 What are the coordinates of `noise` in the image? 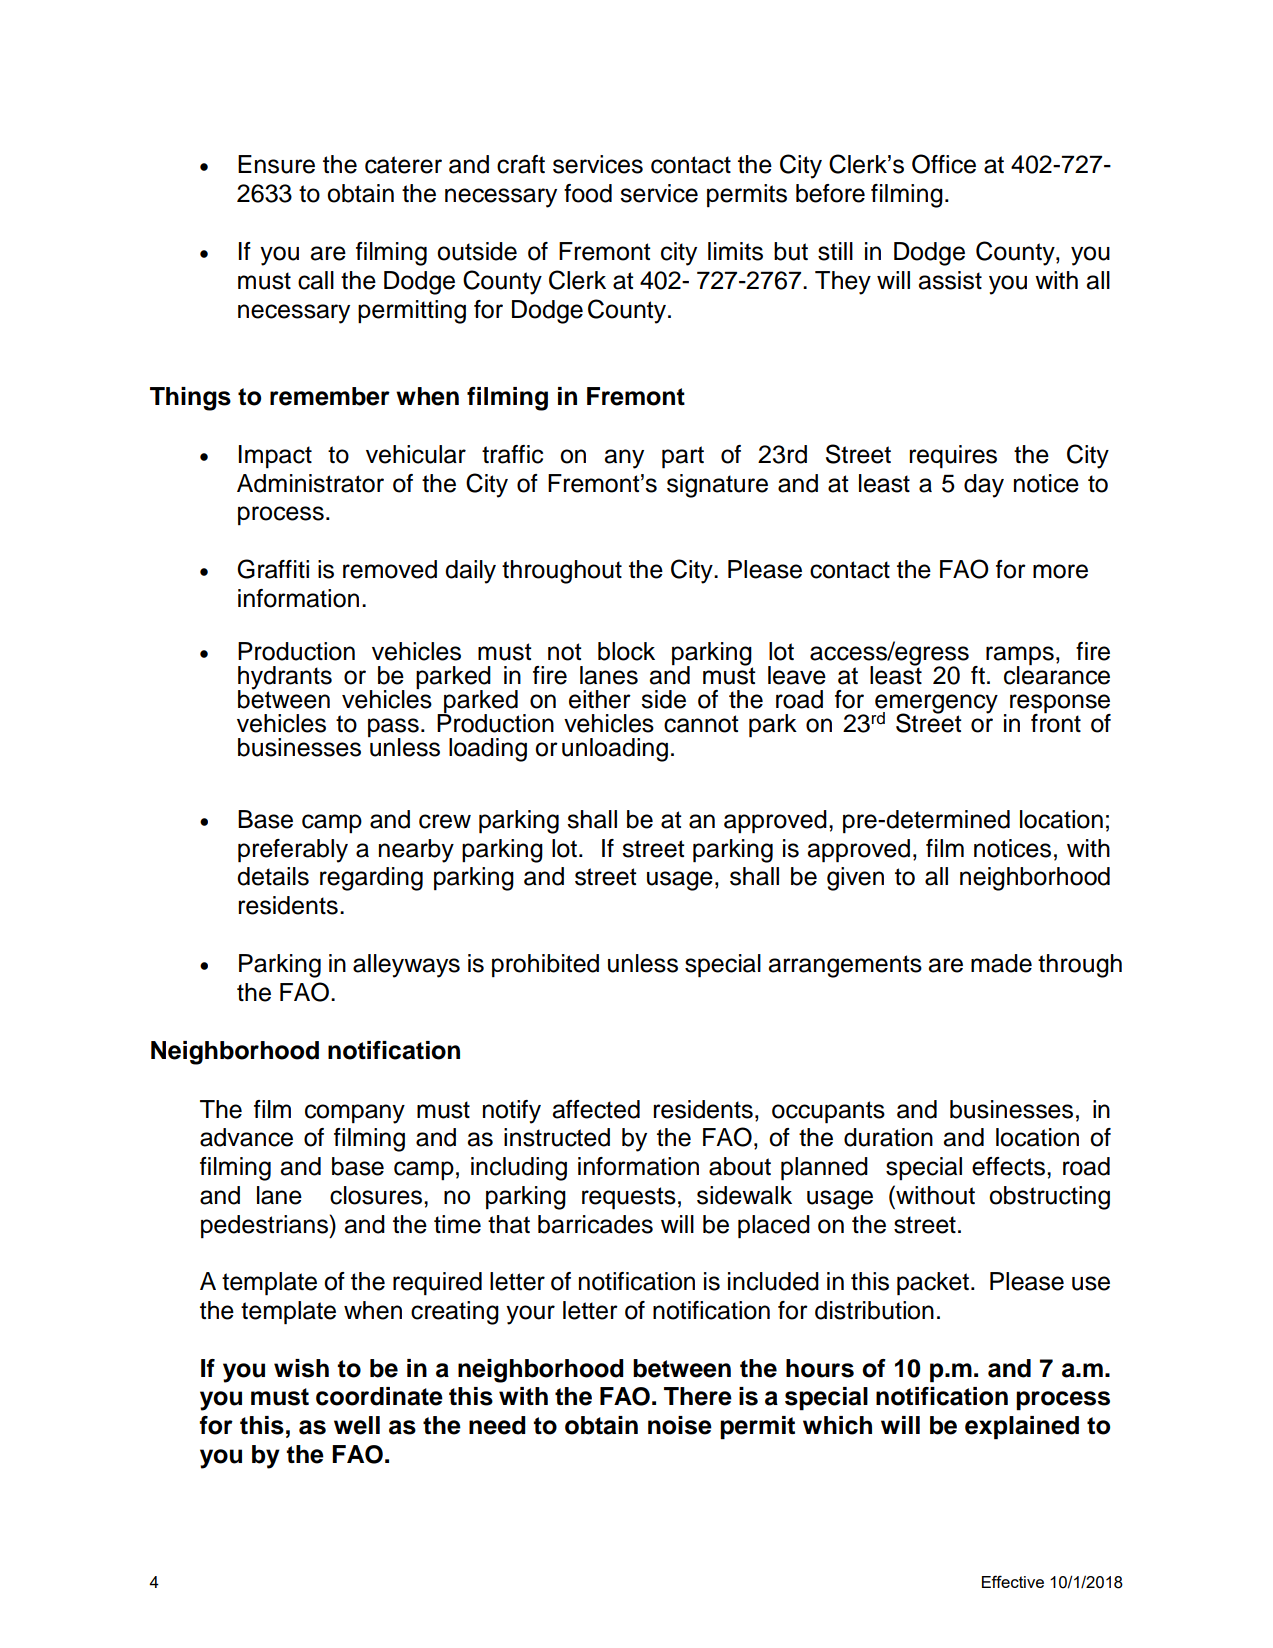 It's located at (680, 1425).
